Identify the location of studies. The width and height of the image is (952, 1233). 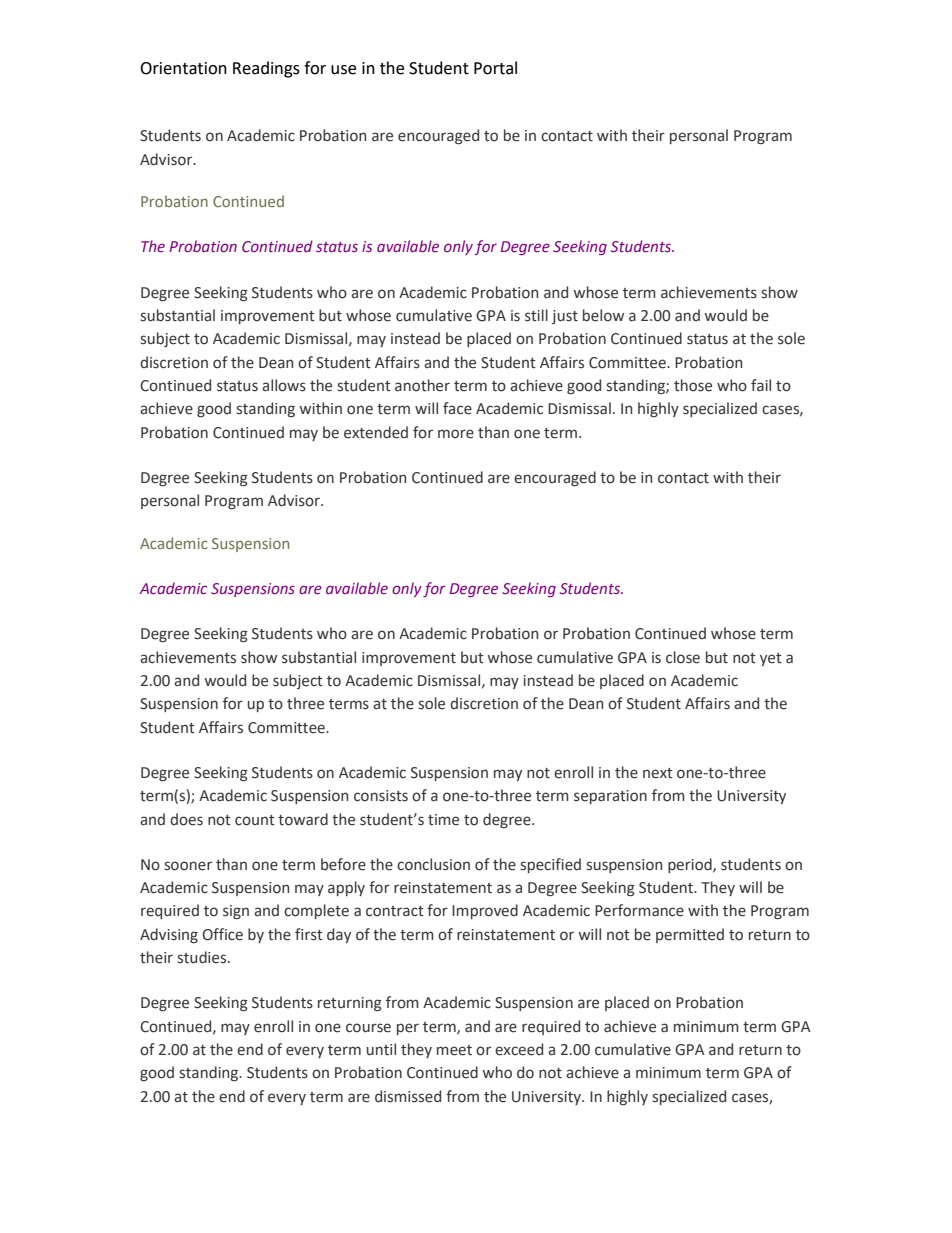
(203, 957).
